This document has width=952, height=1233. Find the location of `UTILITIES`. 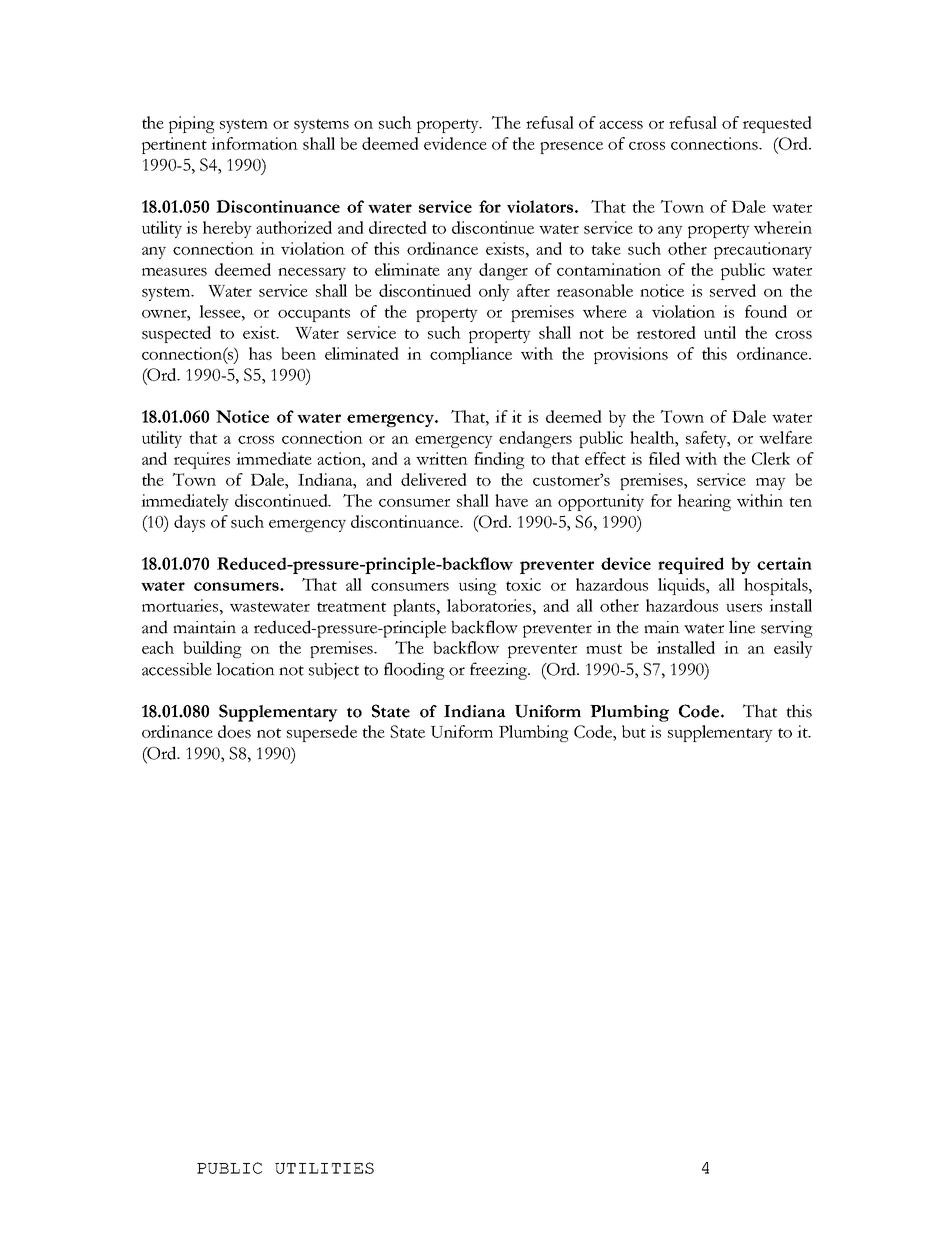

UTILITIES is located at coordinates (324, 1168).
